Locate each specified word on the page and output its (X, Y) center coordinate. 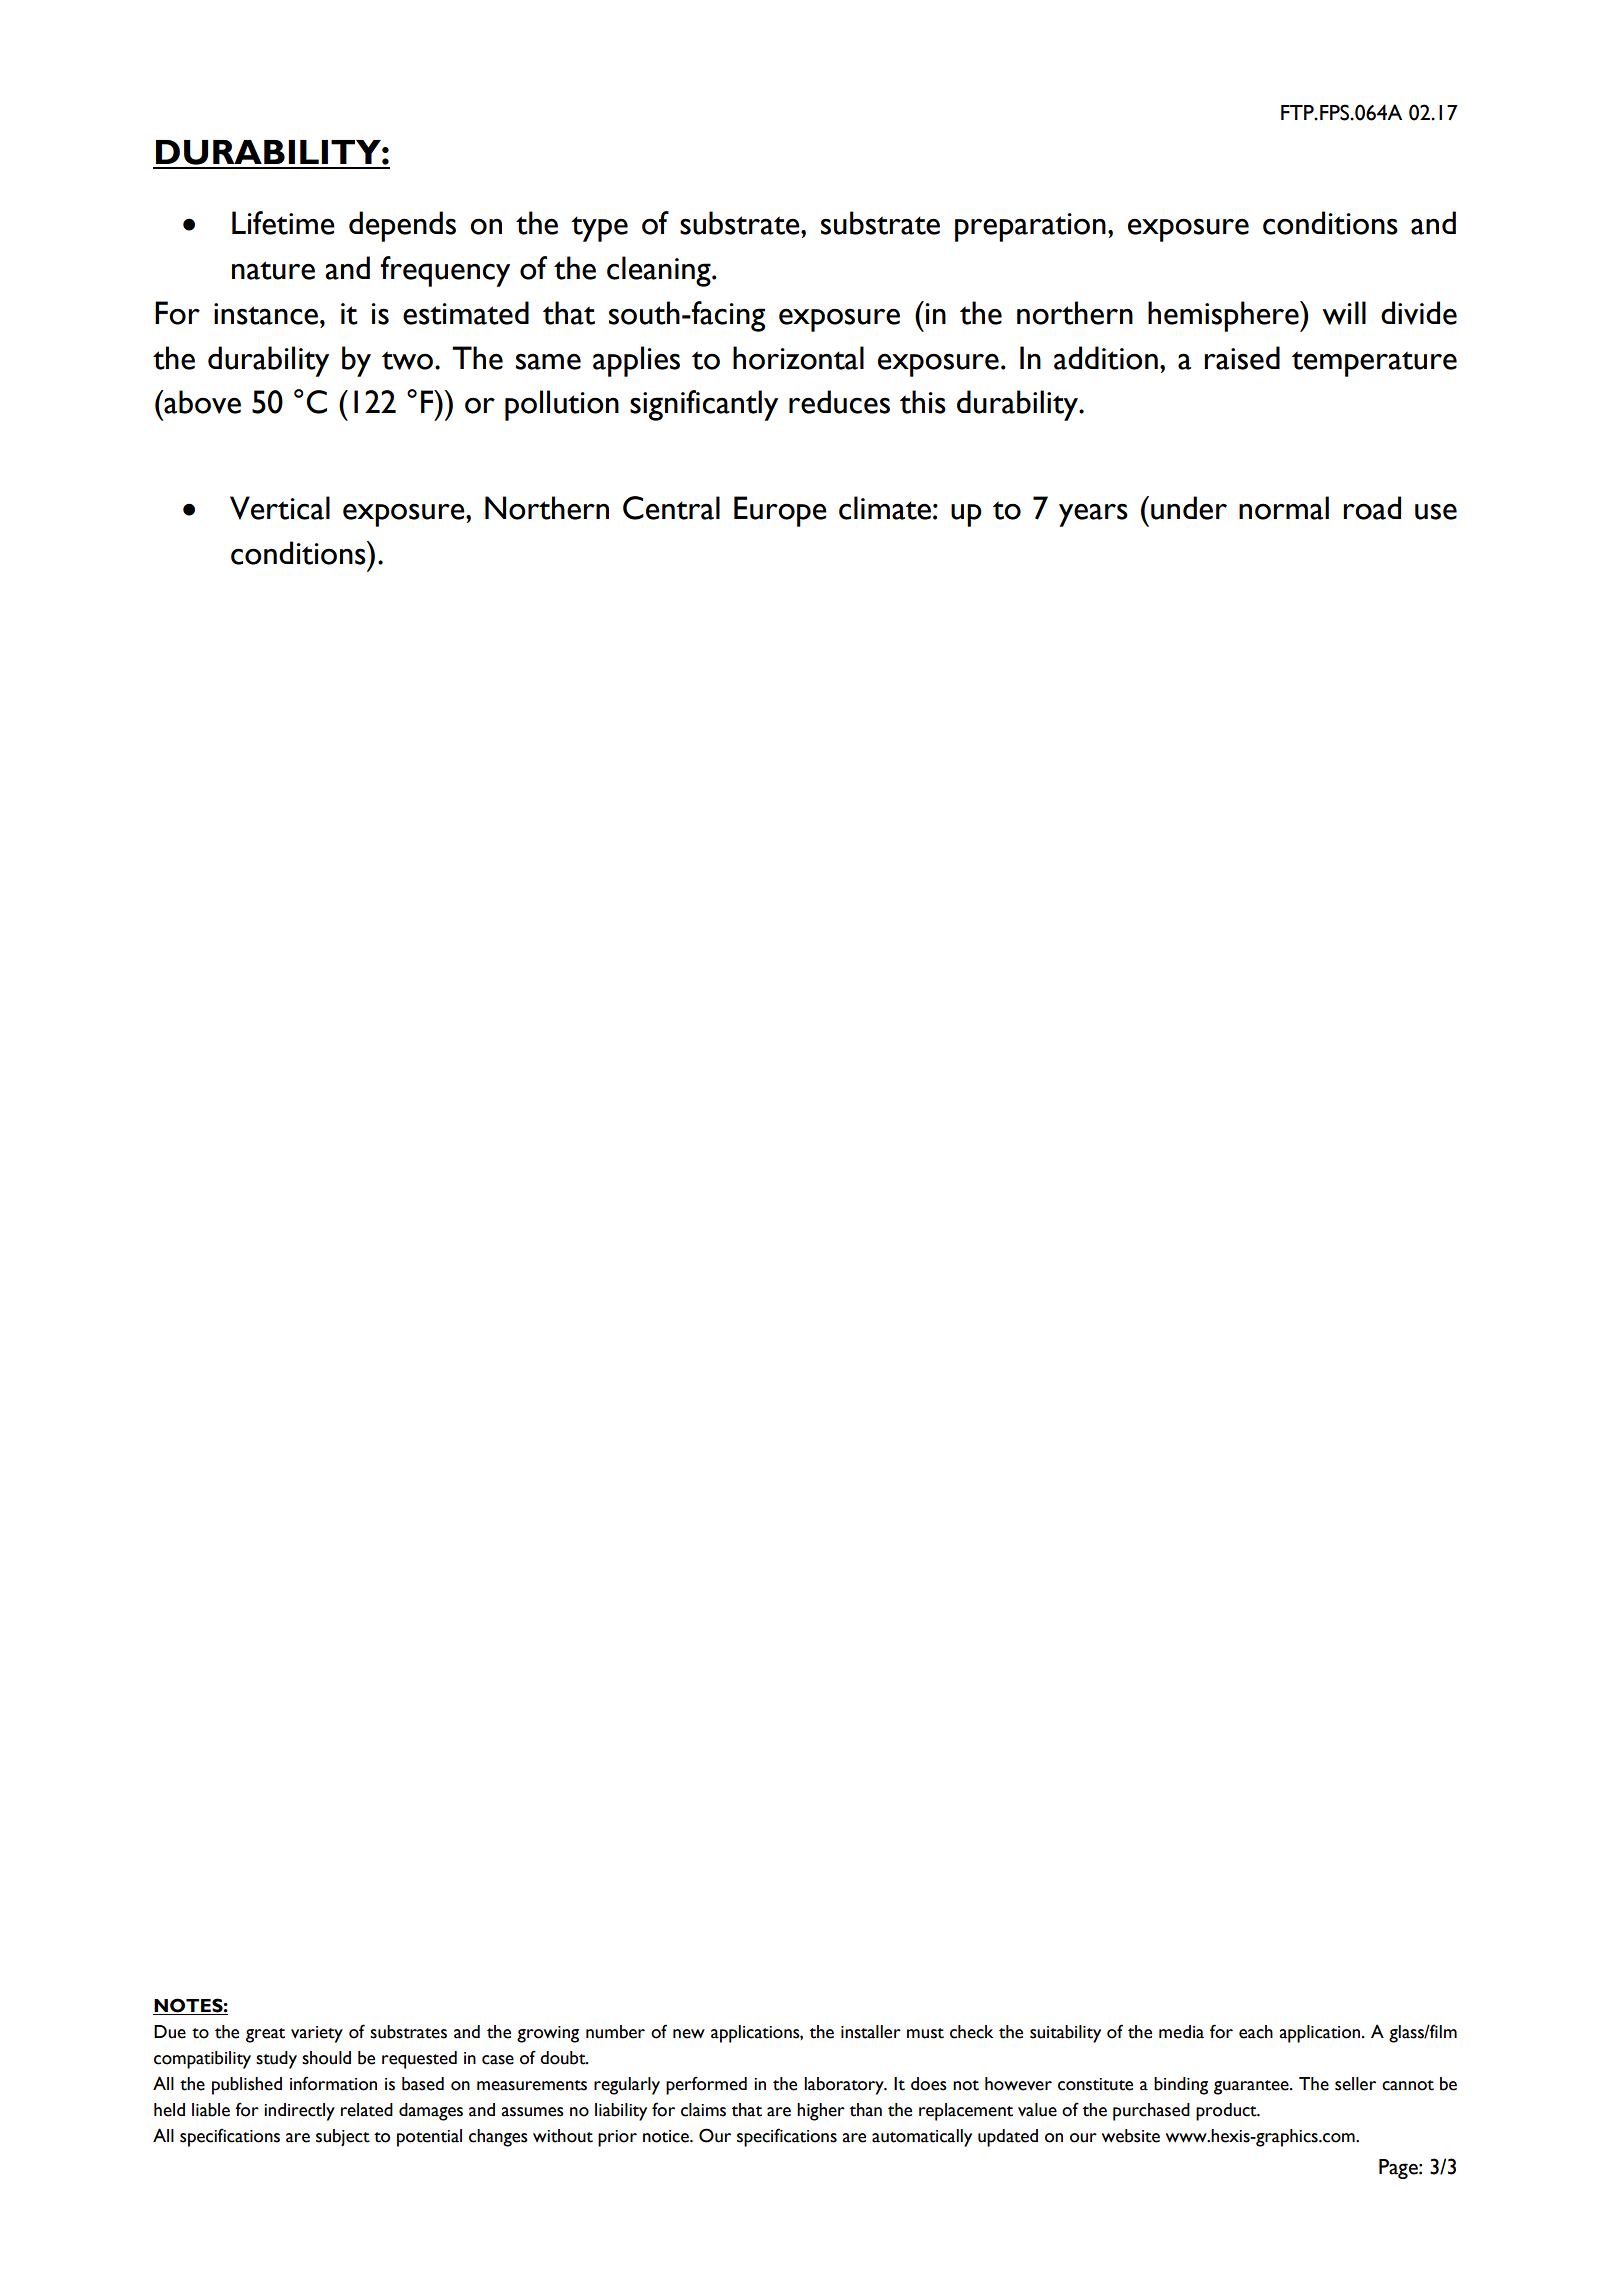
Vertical (280, 508)
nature (273, 270)
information (333, 2083)
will (1344, 313)
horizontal (798, 358)
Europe (780, 511)
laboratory (845, 2086)
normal (1284, 508)
